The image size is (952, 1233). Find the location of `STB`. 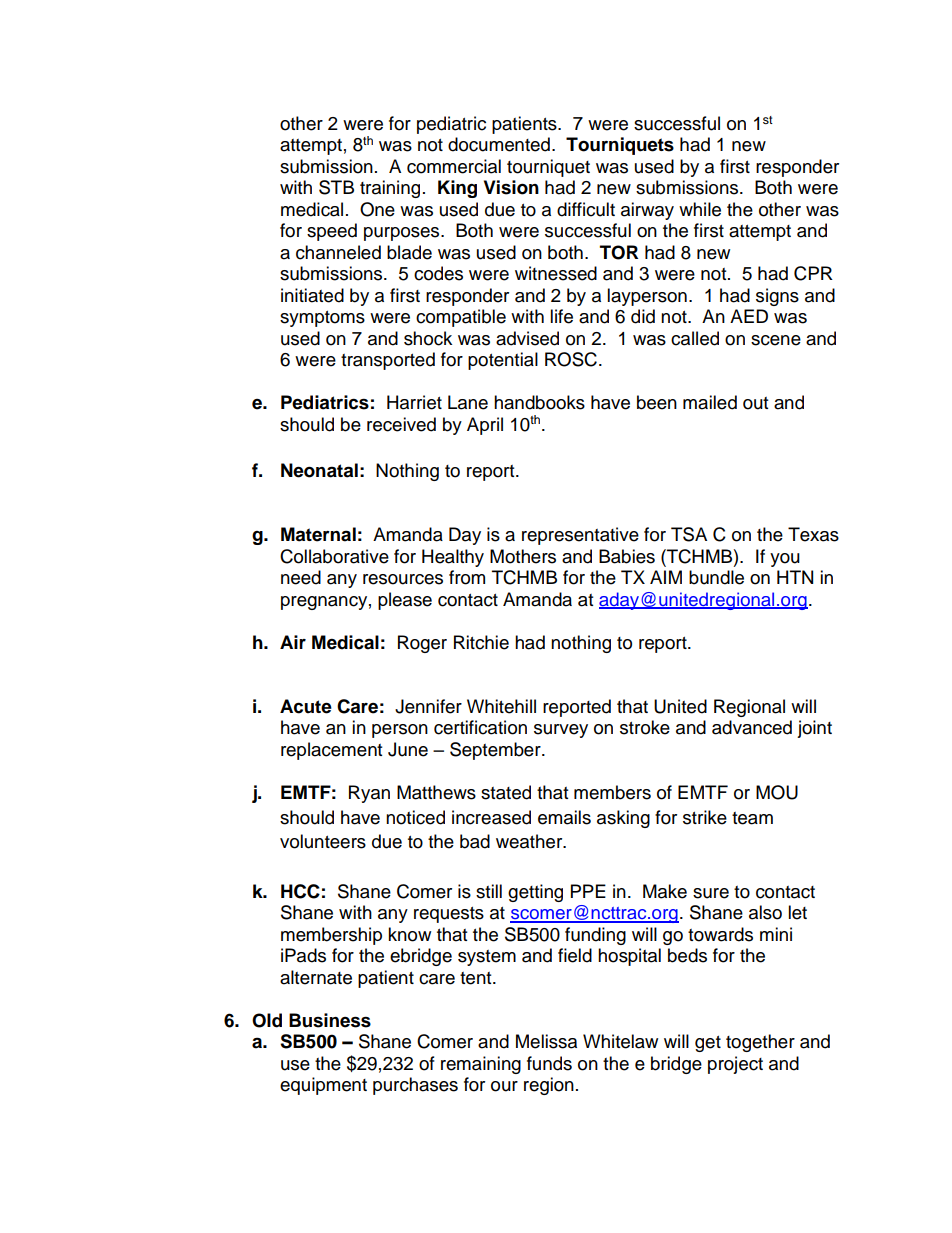

STB is located at coordinates (336, 187).
